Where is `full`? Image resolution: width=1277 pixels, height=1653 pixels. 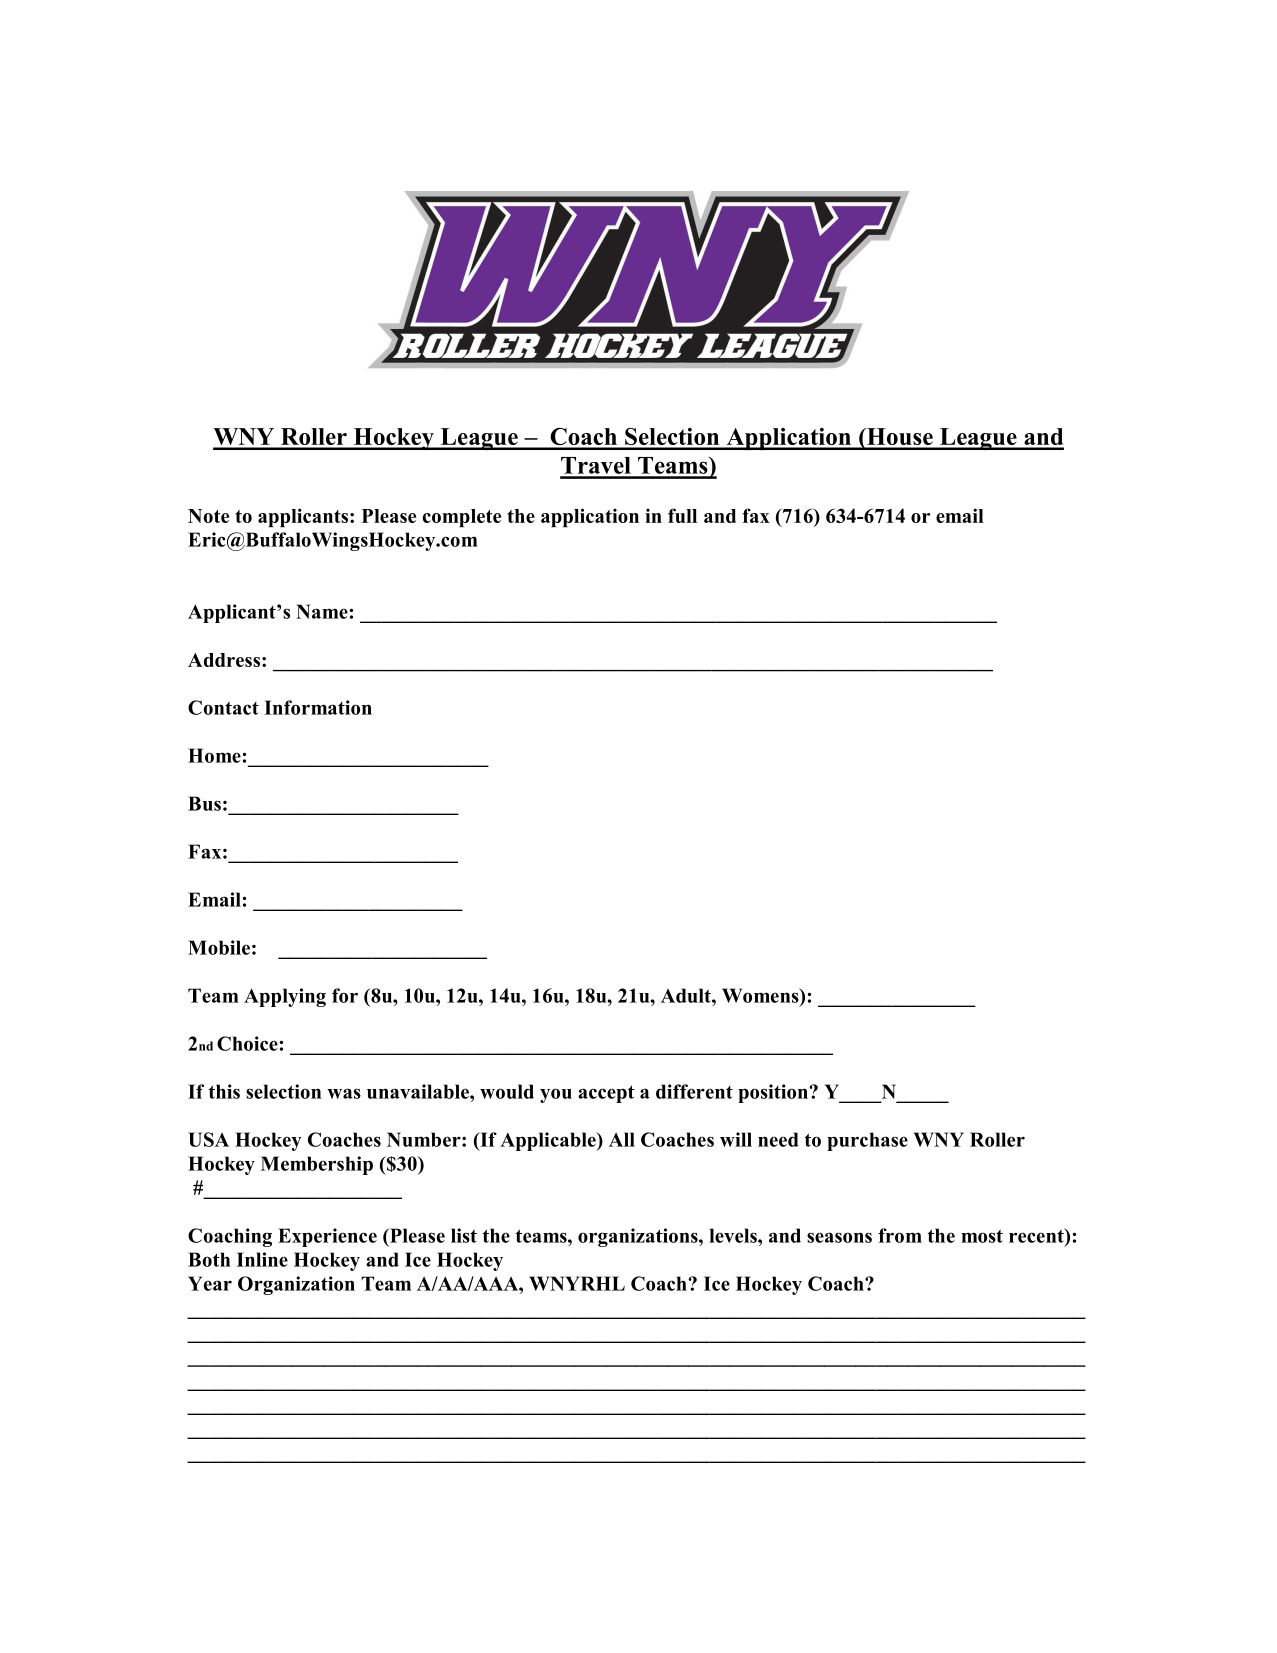
full is located at coordinates (682, 515).
